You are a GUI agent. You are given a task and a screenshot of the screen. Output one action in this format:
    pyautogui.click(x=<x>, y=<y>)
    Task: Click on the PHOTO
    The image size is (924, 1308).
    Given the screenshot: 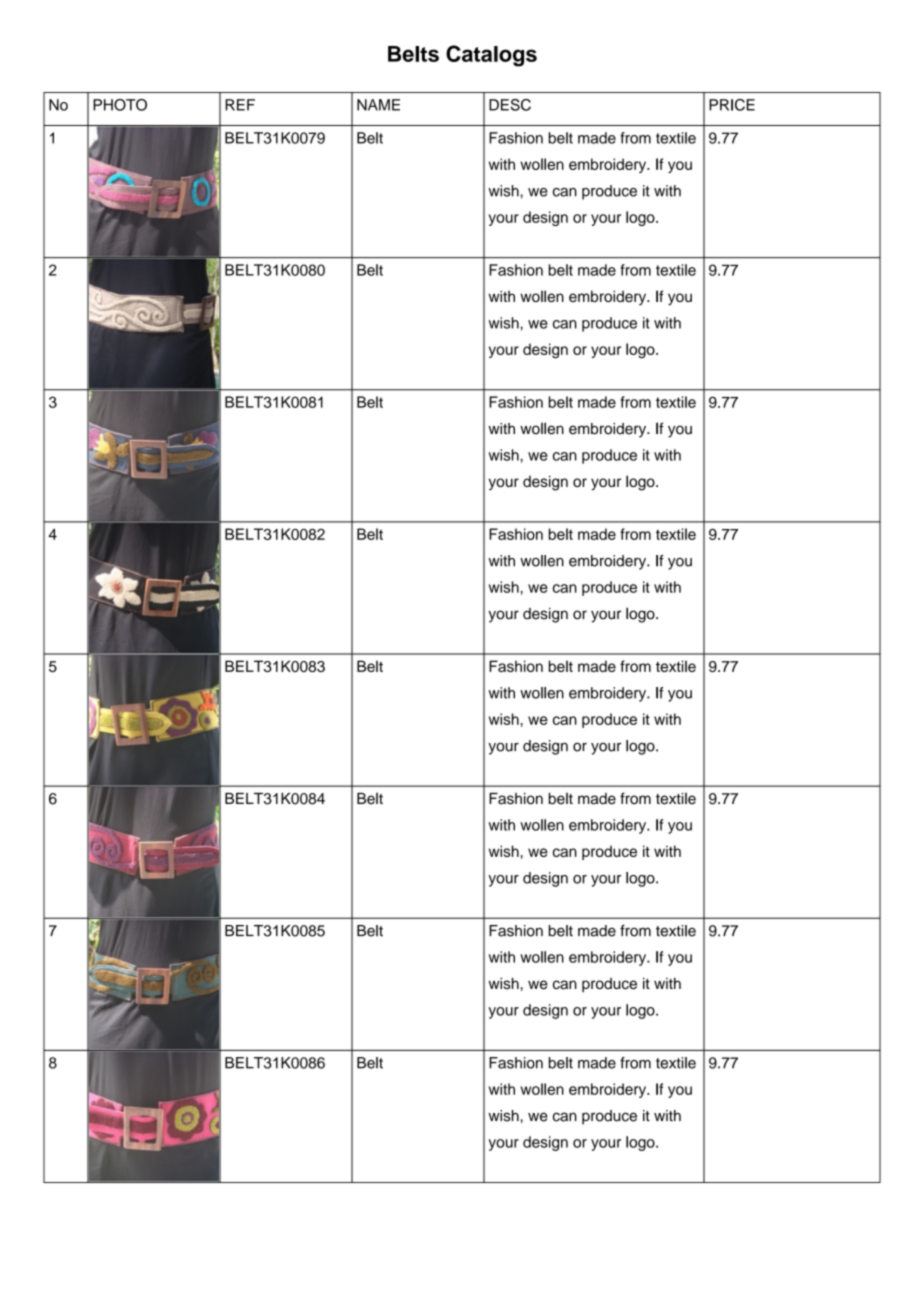 What is the action you would take?
    pyautogui.click(x=120, y=105)
